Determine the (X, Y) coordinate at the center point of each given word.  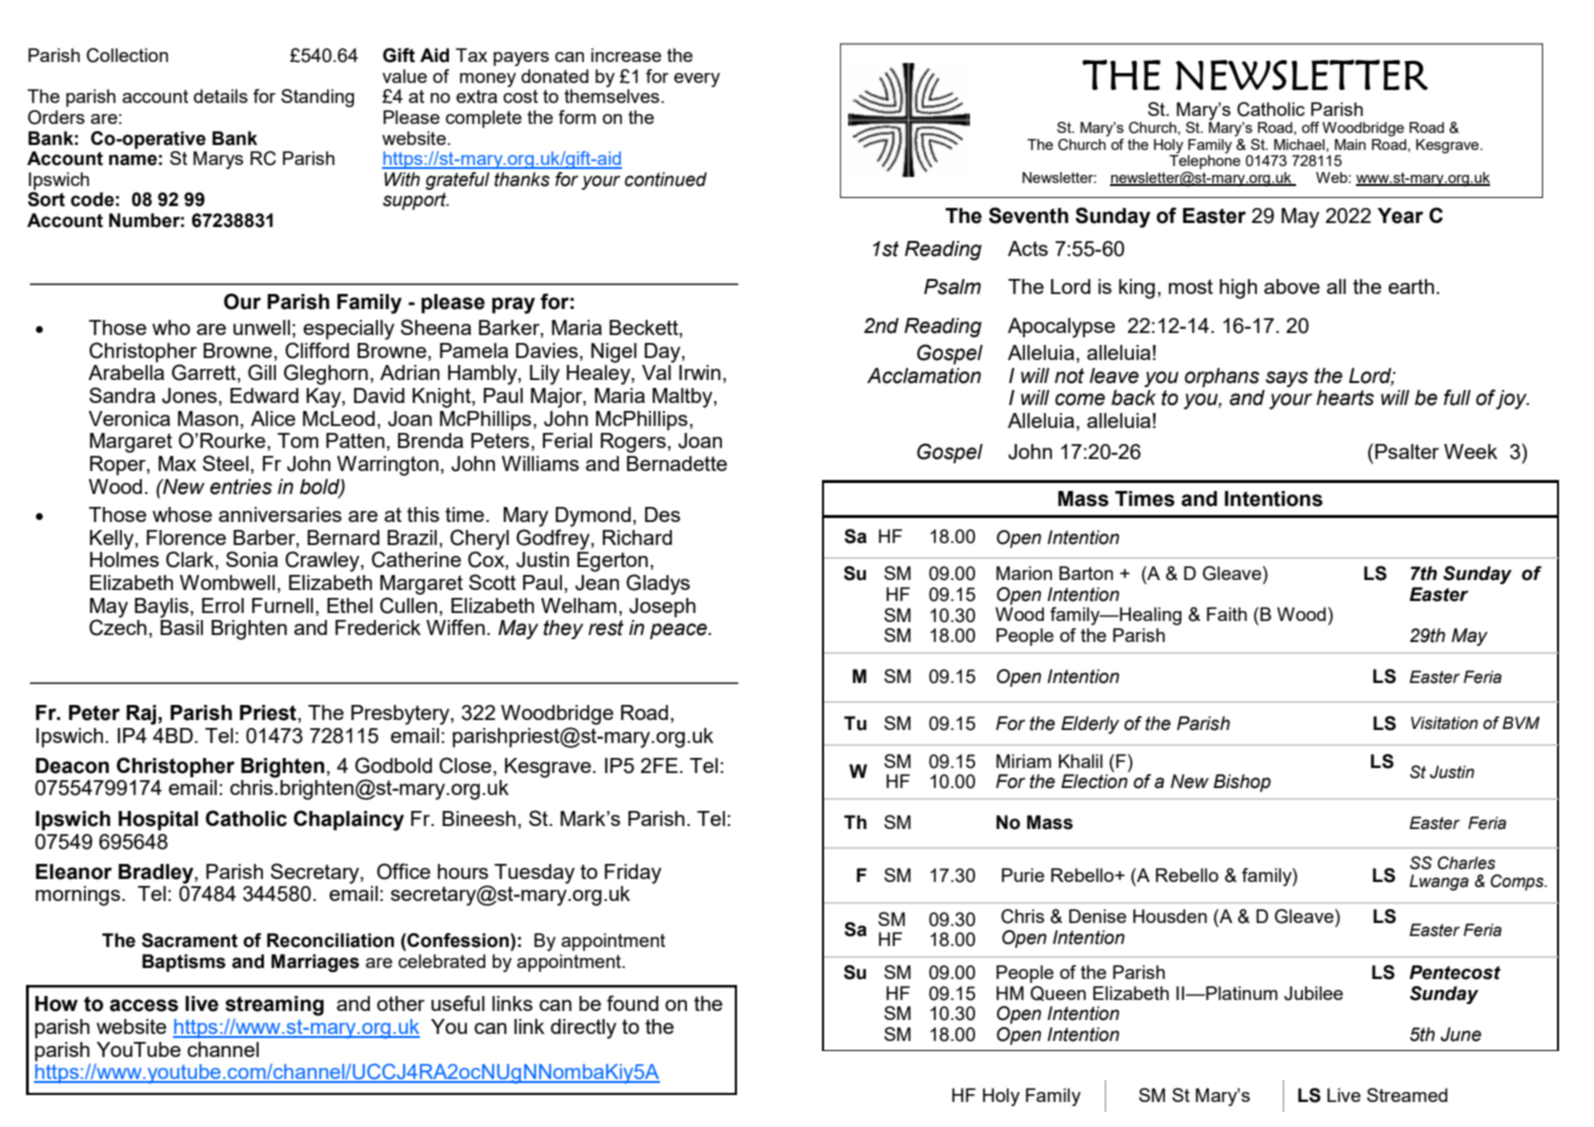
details (221, 96)
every (697, 80)
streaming (274, 1006)
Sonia (252, 559)
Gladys (658, 584)
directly (584, 1029)
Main (1350, 144)
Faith (1227, 614)
